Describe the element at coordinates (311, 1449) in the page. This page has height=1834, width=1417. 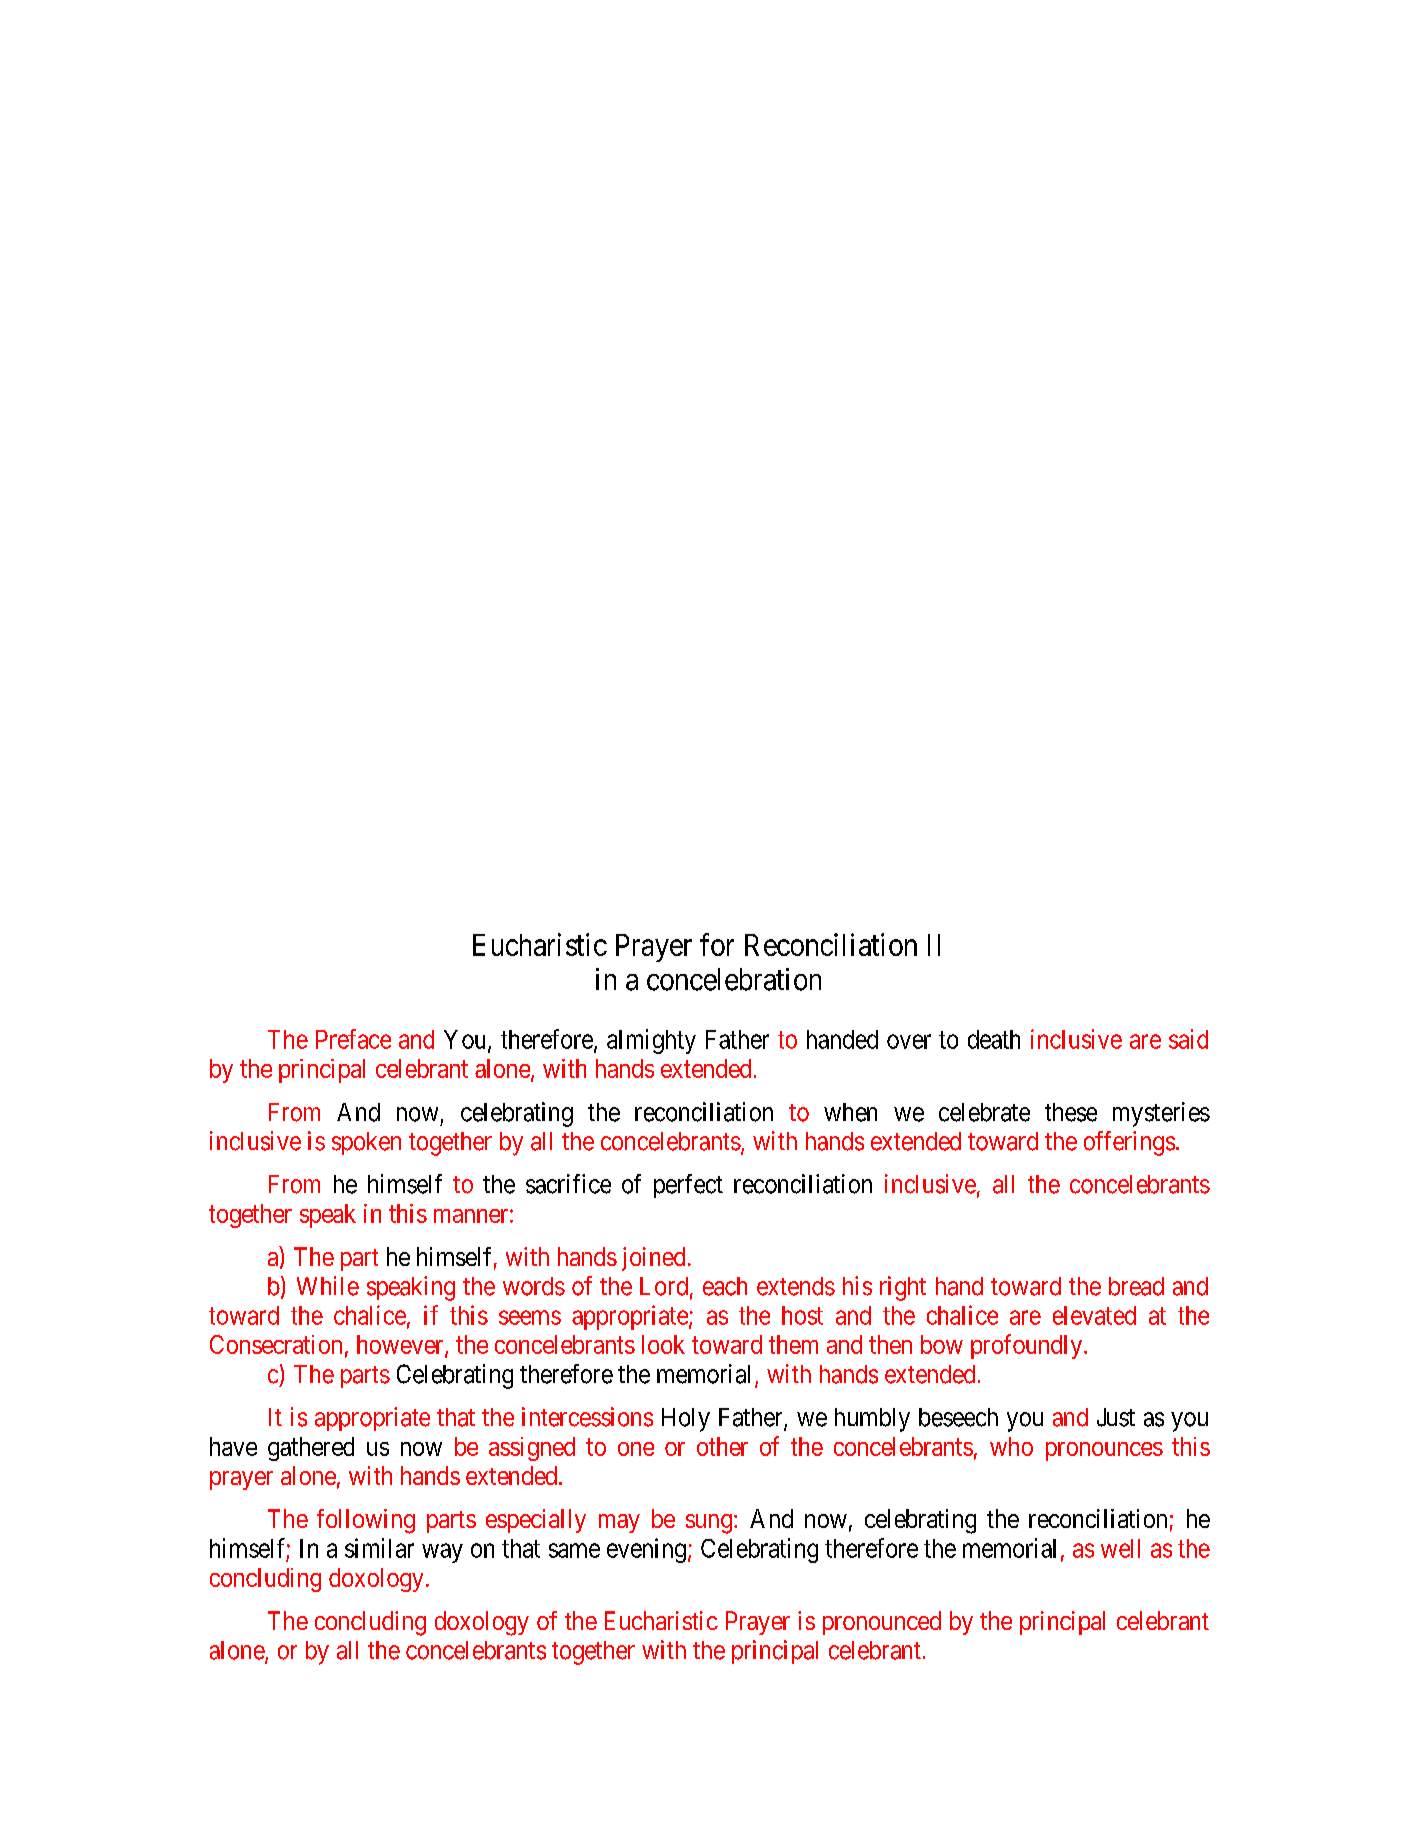
I see `gathered` at that location.
